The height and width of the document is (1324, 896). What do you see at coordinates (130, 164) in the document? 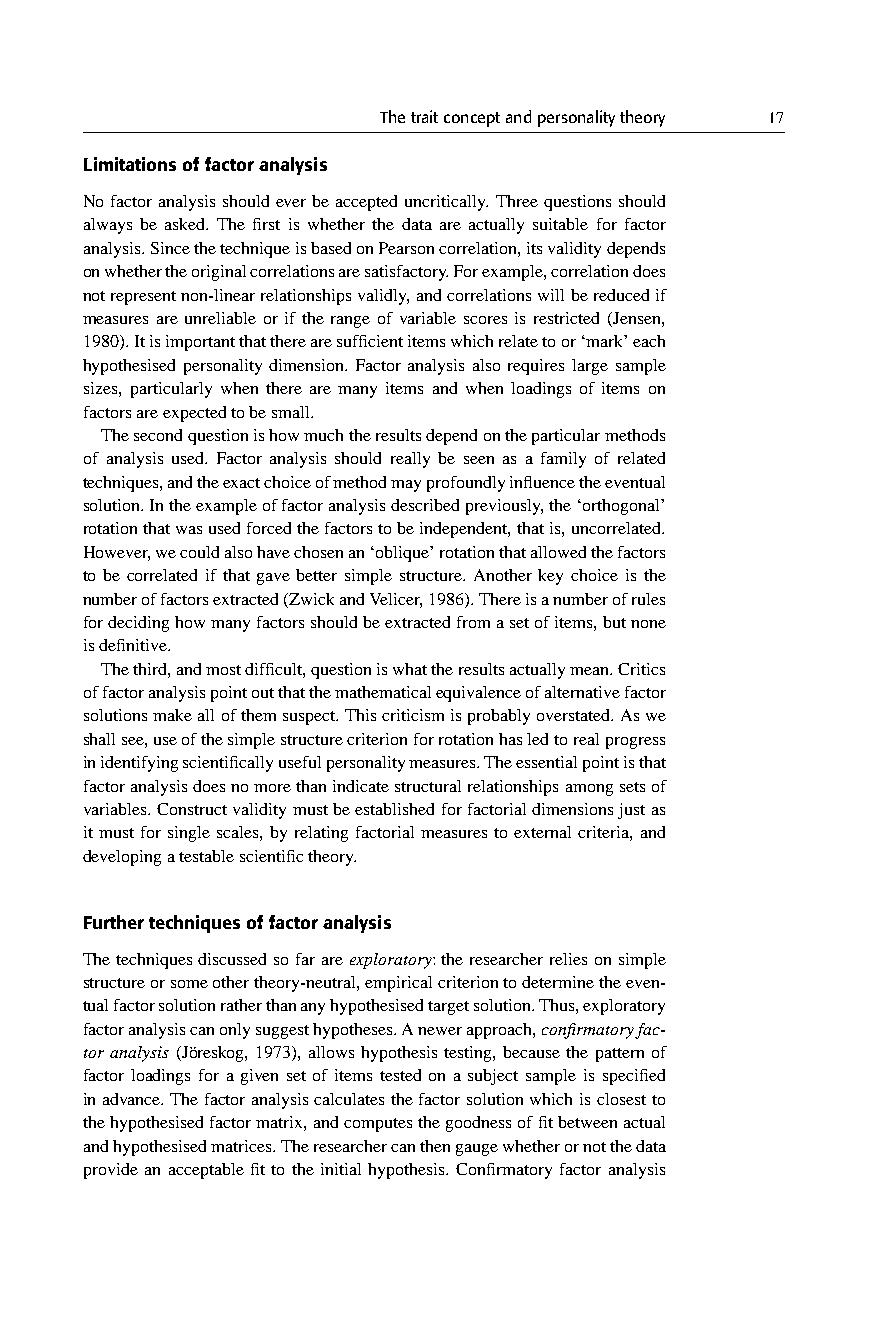
I see `Limitations` at bounding box center [130, 164].
